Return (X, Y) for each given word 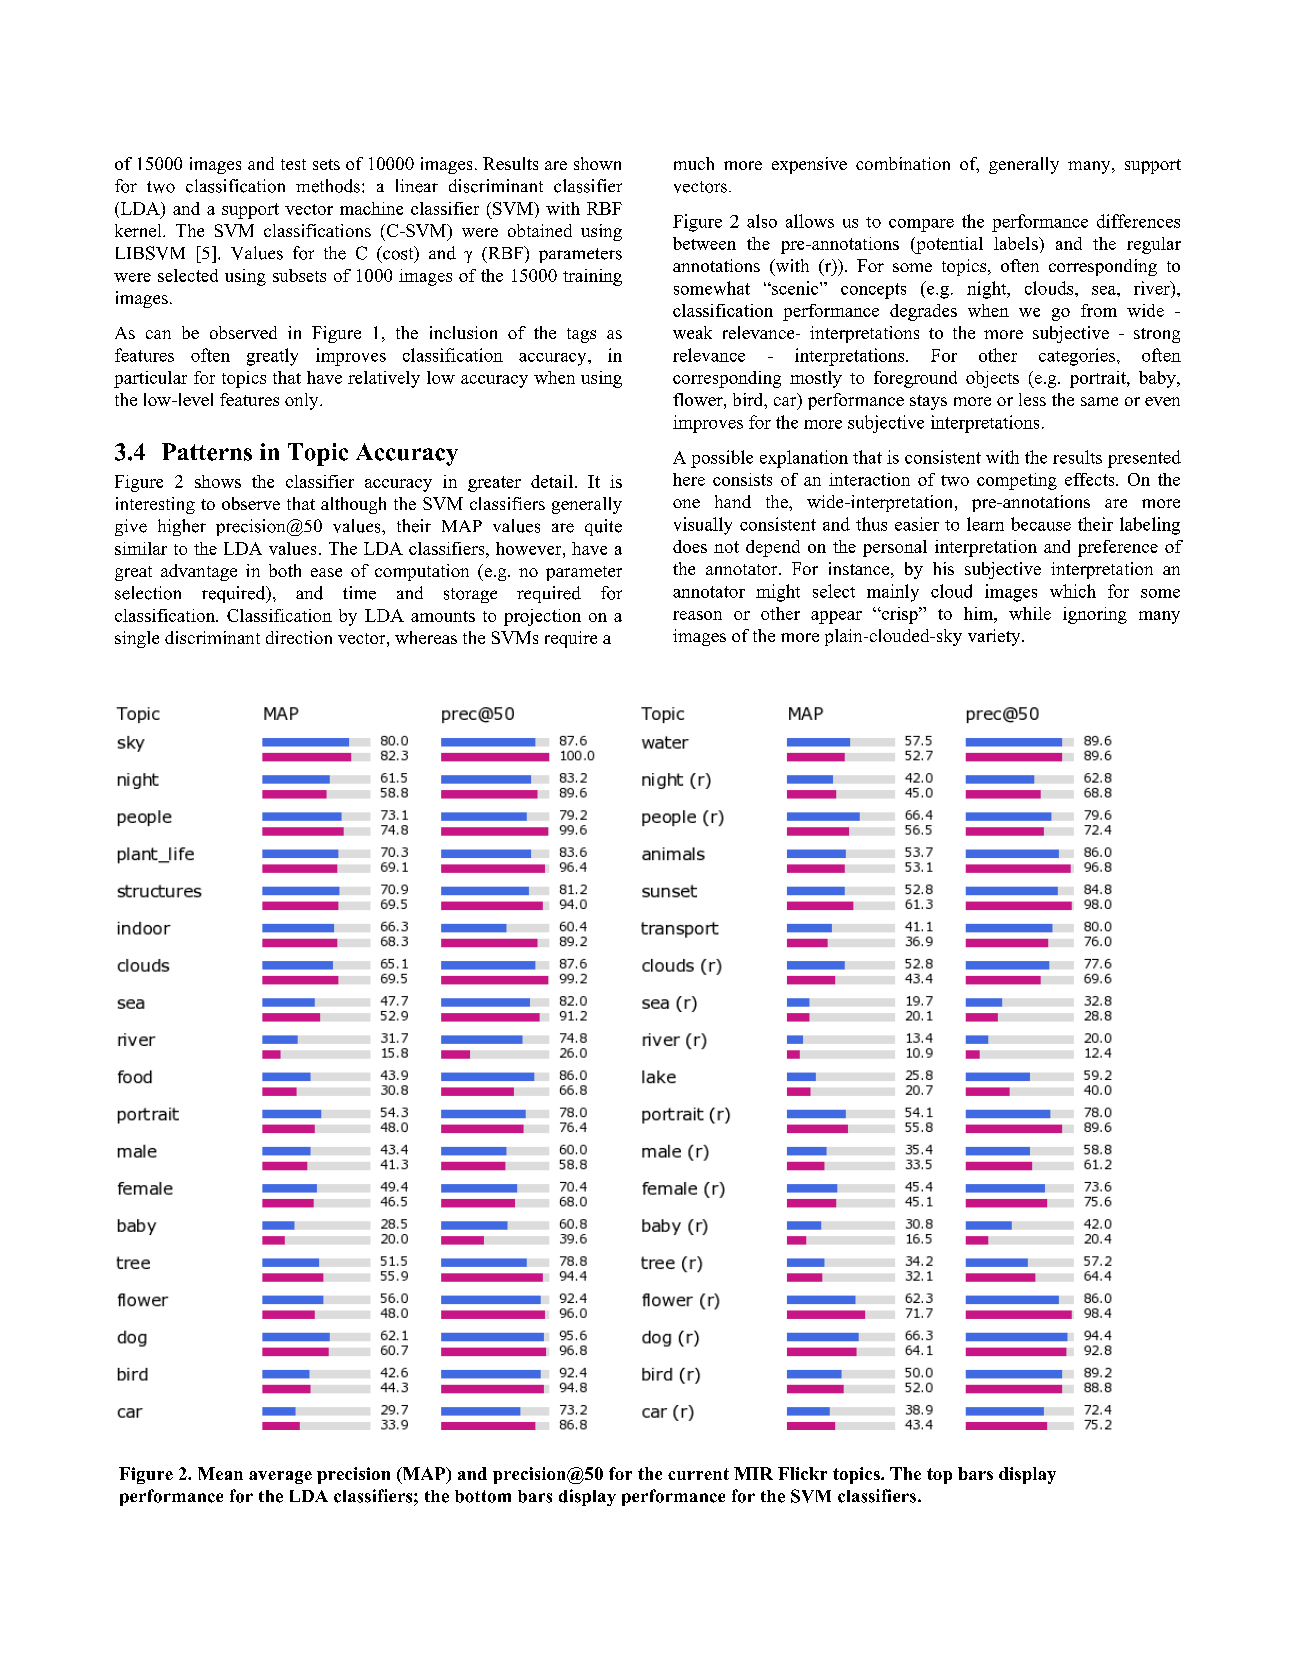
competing (1017, 481)
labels (1017, 243)
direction (299, 637)
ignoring (1095, 615)
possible (722, 459)
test (293, 164)
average (280, 1477)
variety (995, 637)
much (694, 163)
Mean (220, 1473)
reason (697, 615)
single (137, 639)
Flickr (802, 1473)
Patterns (207, 452)
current (698, 1474)
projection (542, 617)
